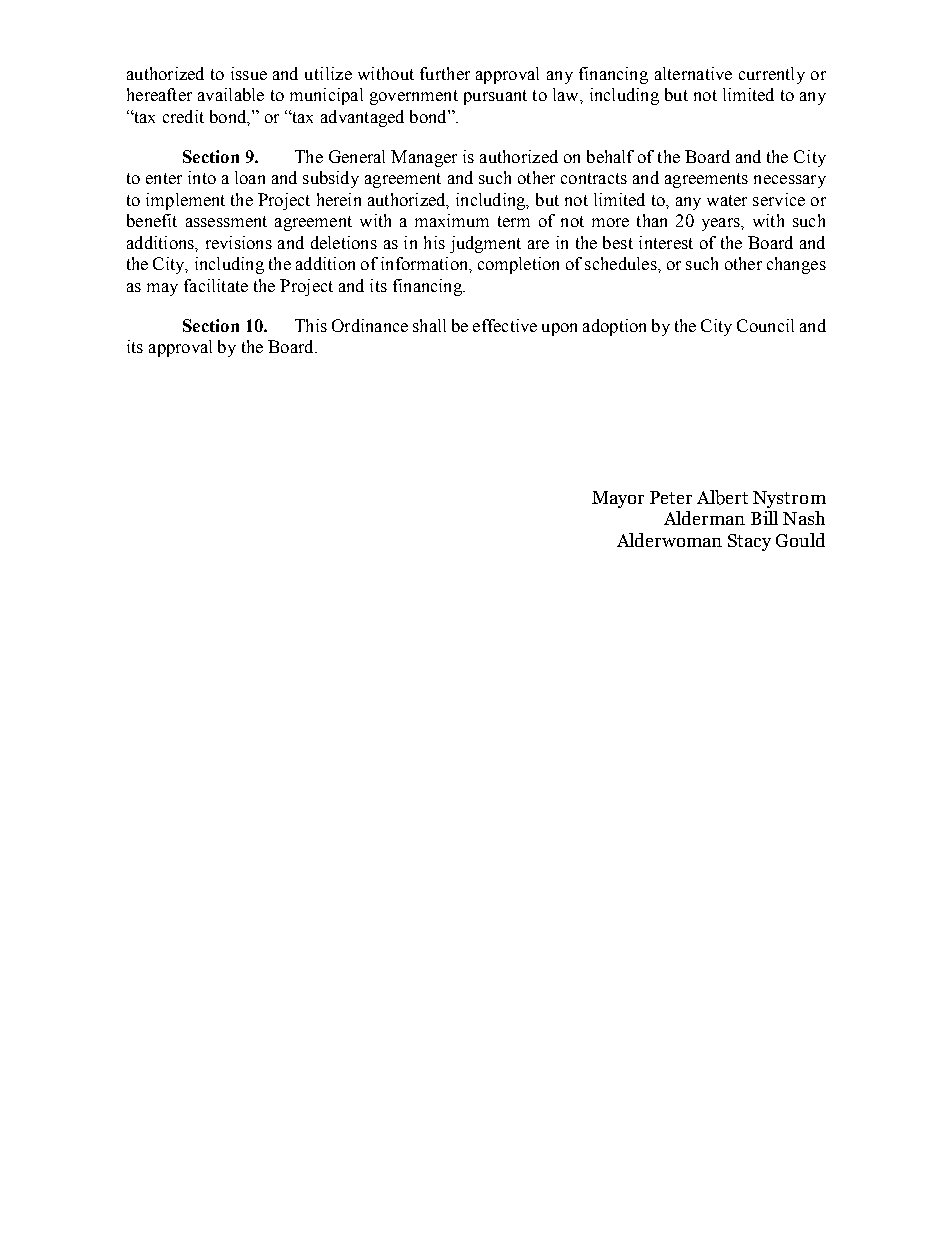 This document has height=1233, width=952. I want to click on alternative, so click(693, 73).
